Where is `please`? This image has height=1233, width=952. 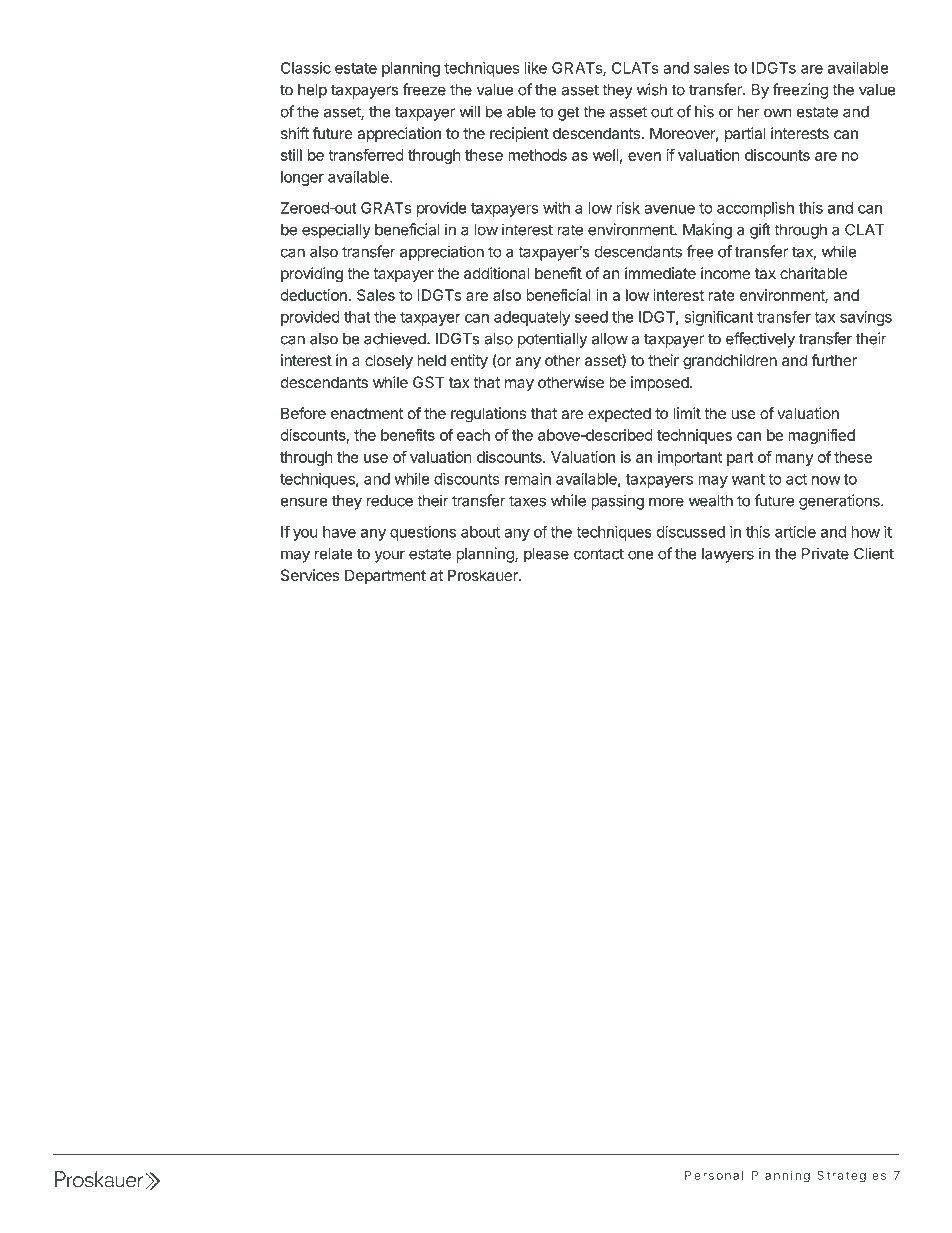
please is located at coordinates (546, 555).
